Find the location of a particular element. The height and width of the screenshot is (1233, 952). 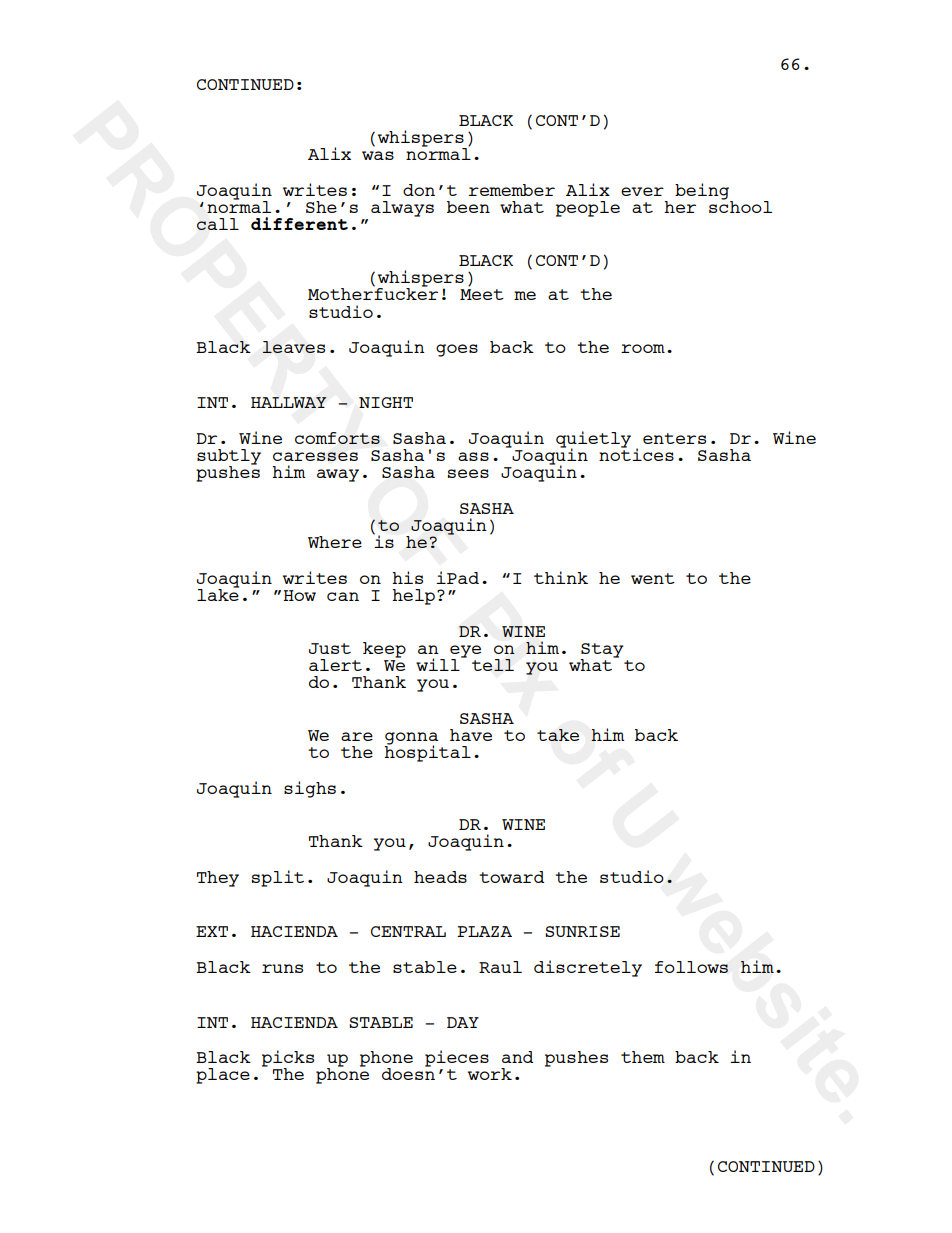

being is located at coordinates (703, 192).
